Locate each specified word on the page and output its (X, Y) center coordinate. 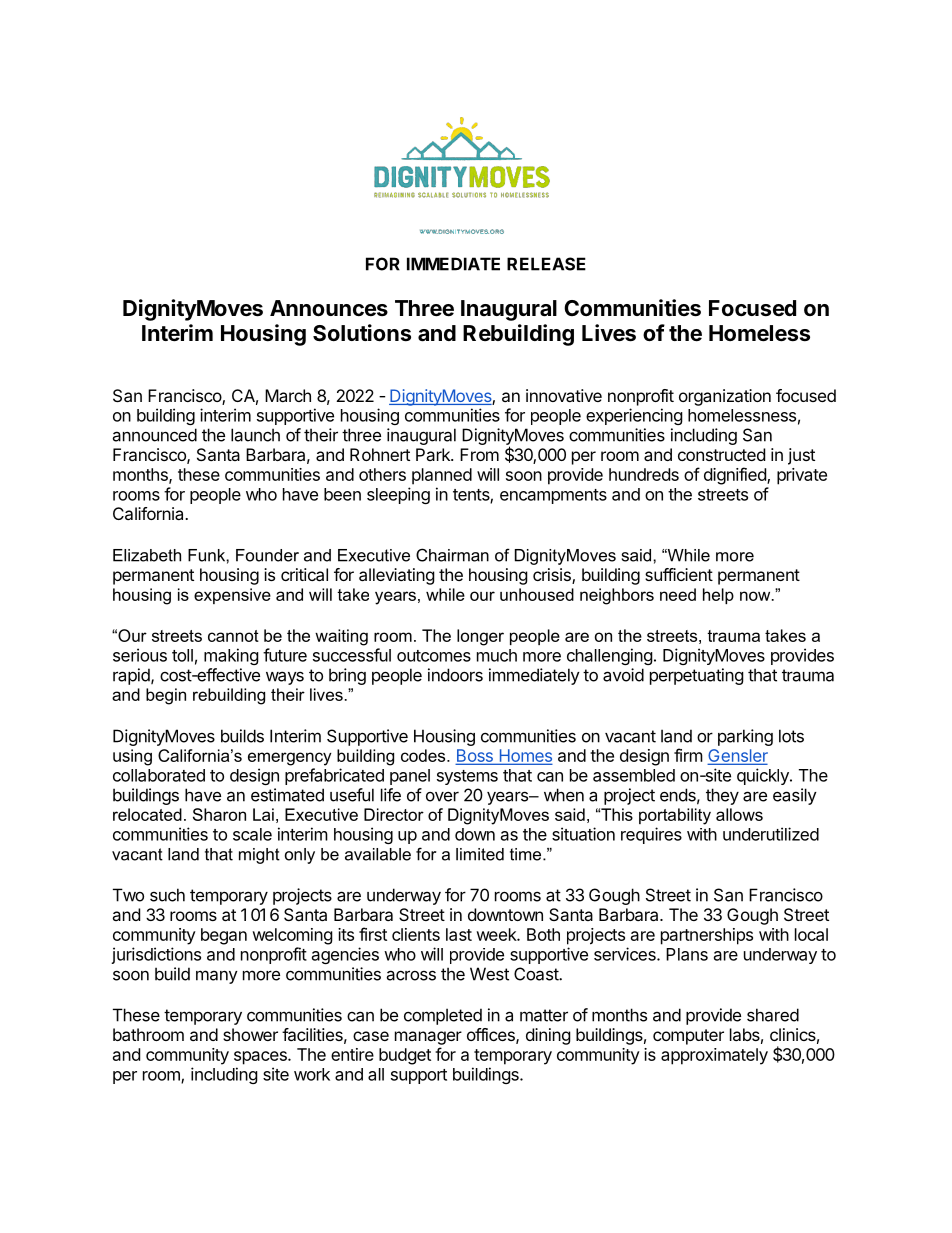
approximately (714, 1056)
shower (250, 1034)
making (231, 656)
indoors (455, 675)
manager (428, 1038)
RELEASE (546, 264)
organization (725, 397)
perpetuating (697, 676)
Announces (329, 308)
